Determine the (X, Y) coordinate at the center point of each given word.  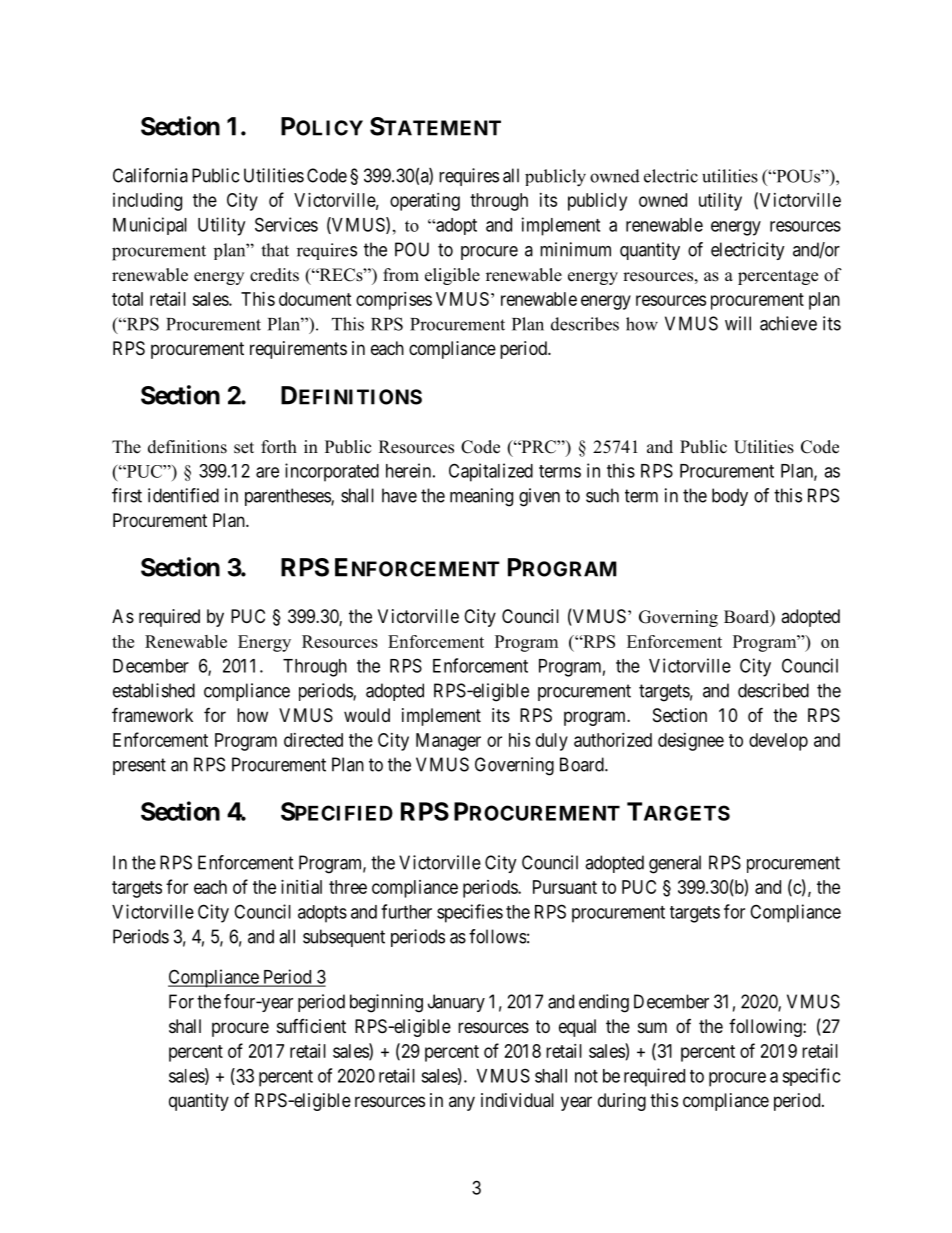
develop (778, 742)
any (462, 1103)
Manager (448, 742)
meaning (481, 497)
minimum (575, 249)
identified (183, 495)
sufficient (311, 1026)
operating (425, 202)
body (730, 497)
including (147, 202)
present (139, 766)
